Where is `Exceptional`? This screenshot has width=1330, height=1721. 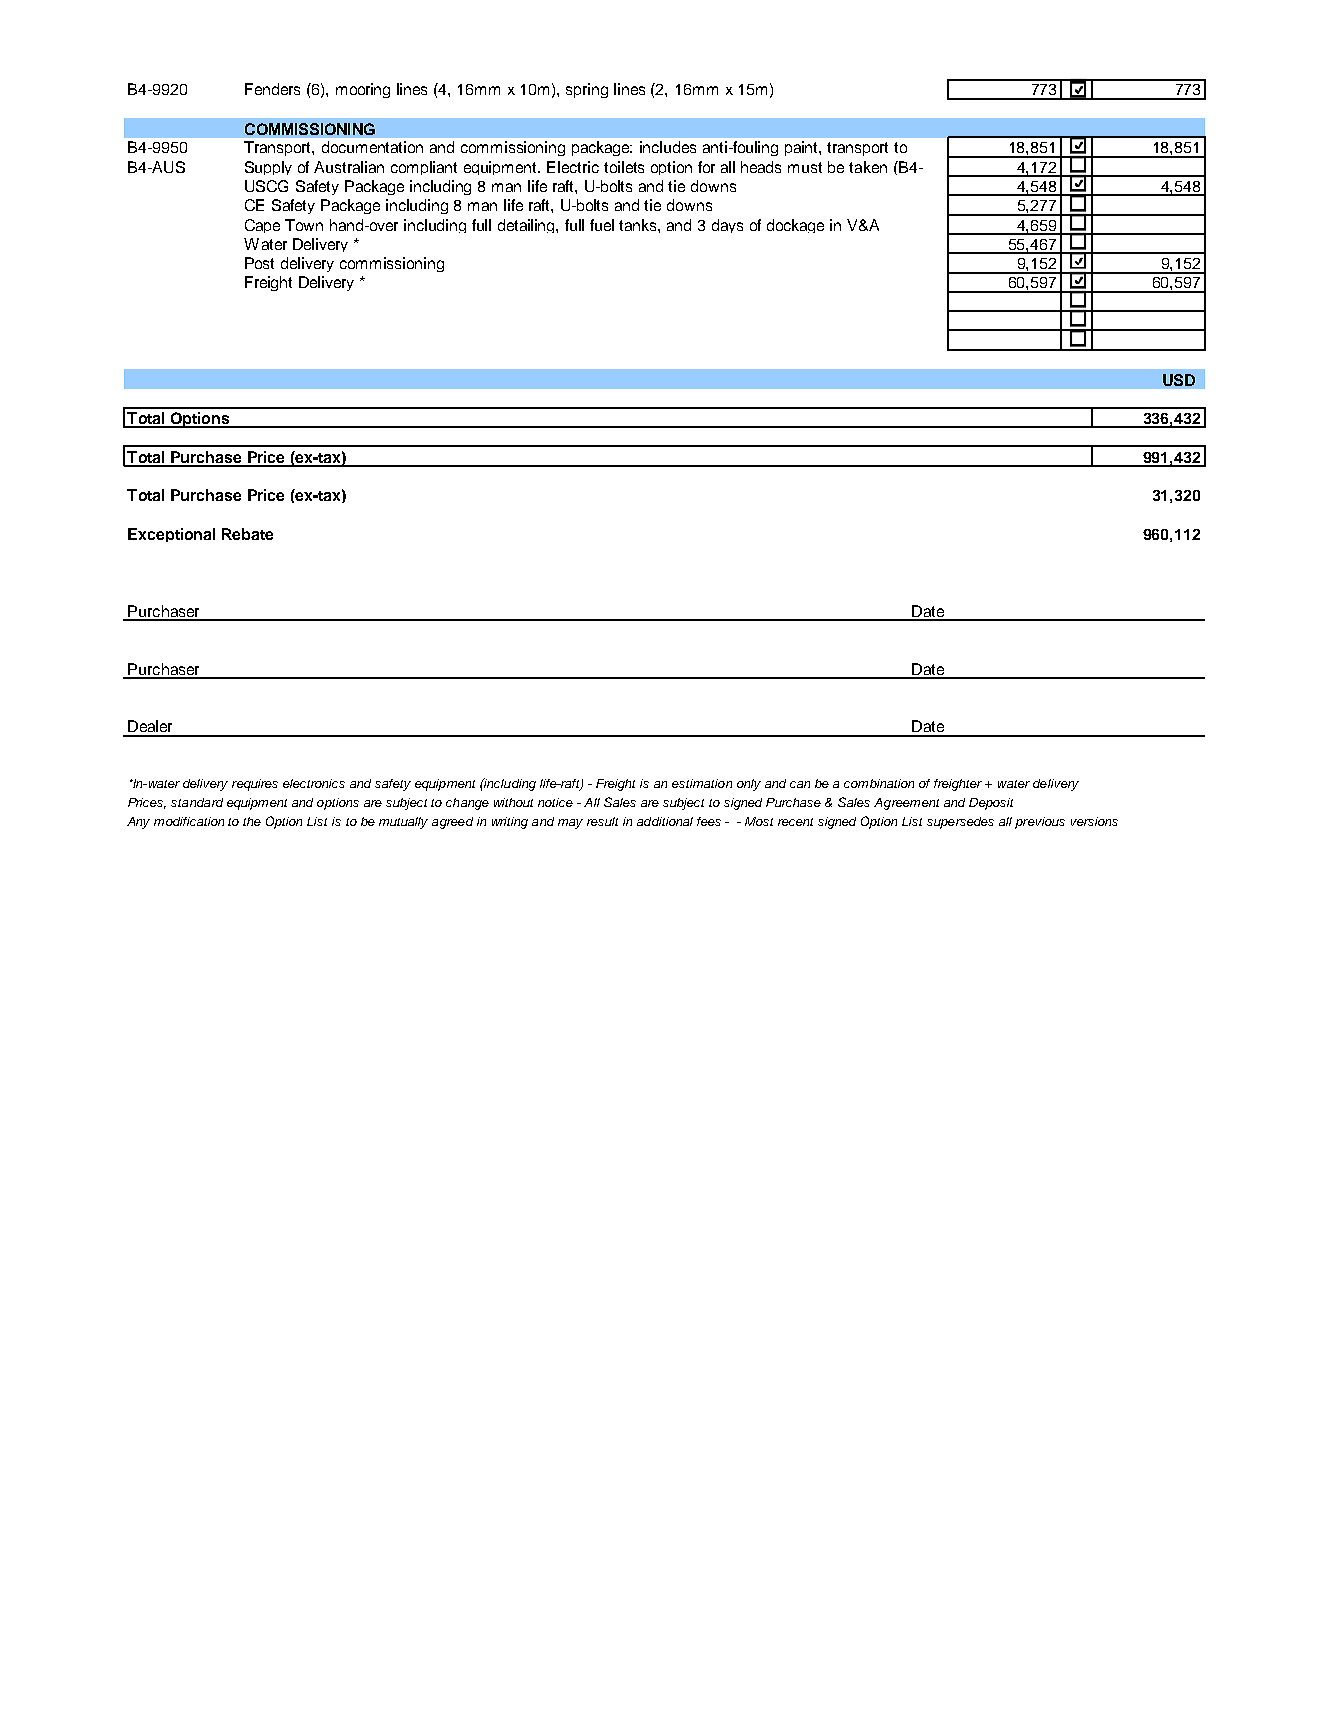
Exceptional is located at coordinates (171, 535).
